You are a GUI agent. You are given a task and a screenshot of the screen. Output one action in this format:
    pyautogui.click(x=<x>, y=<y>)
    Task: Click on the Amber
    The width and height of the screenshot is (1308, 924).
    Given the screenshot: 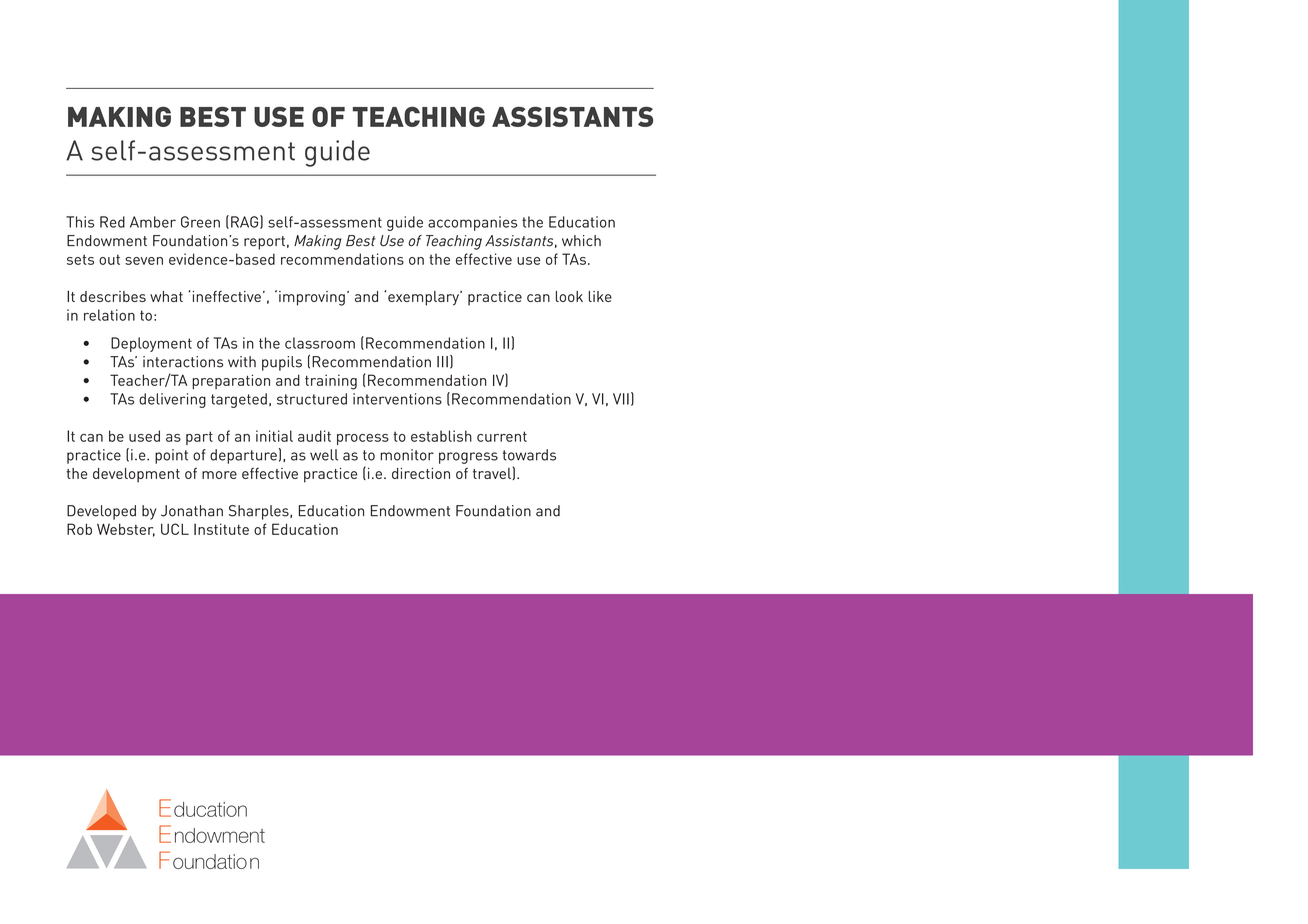 What is the action you would take?
    pyautogui.click(x=153, y=222)
